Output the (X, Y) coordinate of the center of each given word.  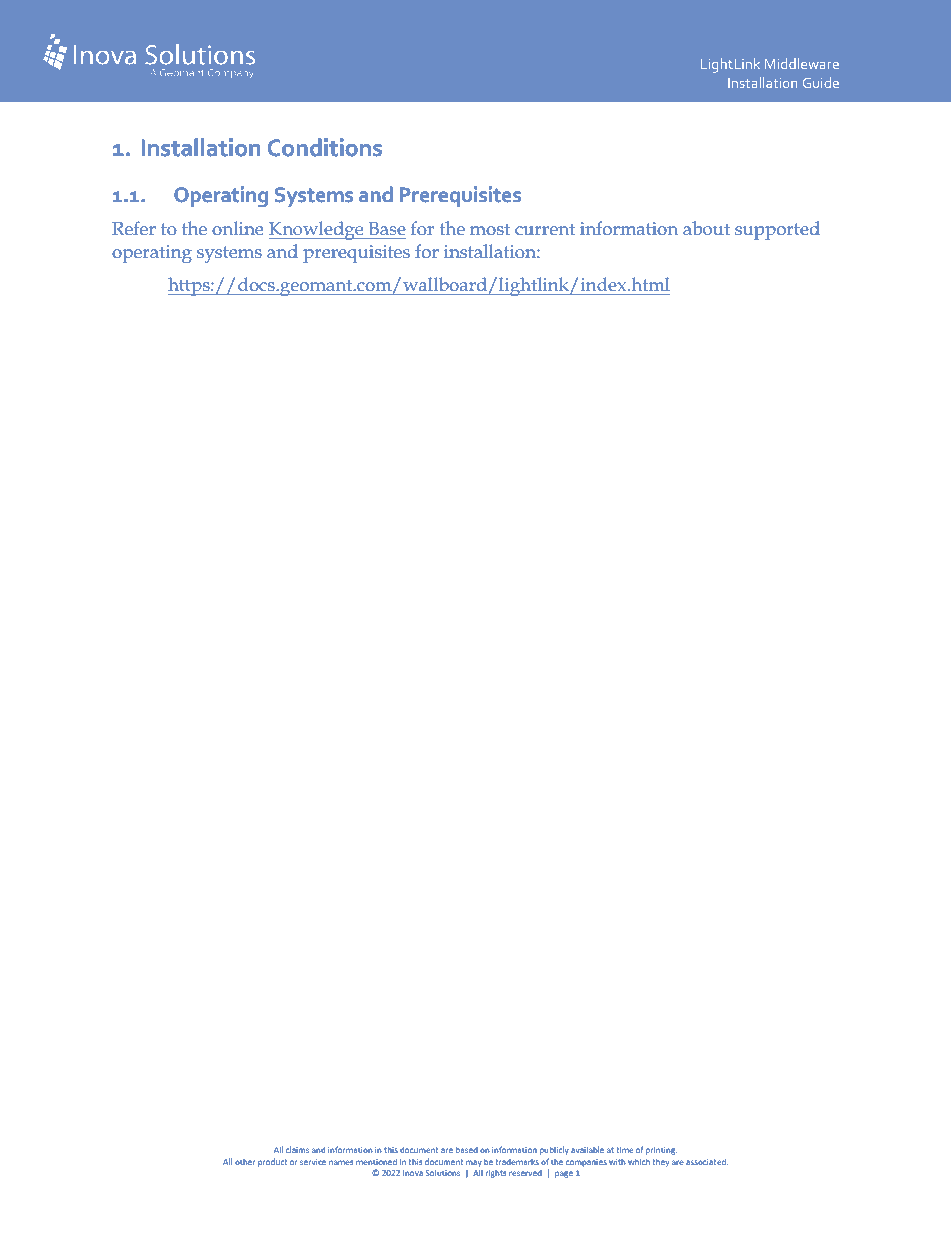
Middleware (802, 63)
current (545, 229)
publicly (554, 1150)
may (474, 1163)
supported (777, 230)
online (237, 228)
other (245, 1162)
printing (661, 1151)
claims (297, 1149)
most (490, 229)
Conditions (325, 147)
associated (707, 1161)
